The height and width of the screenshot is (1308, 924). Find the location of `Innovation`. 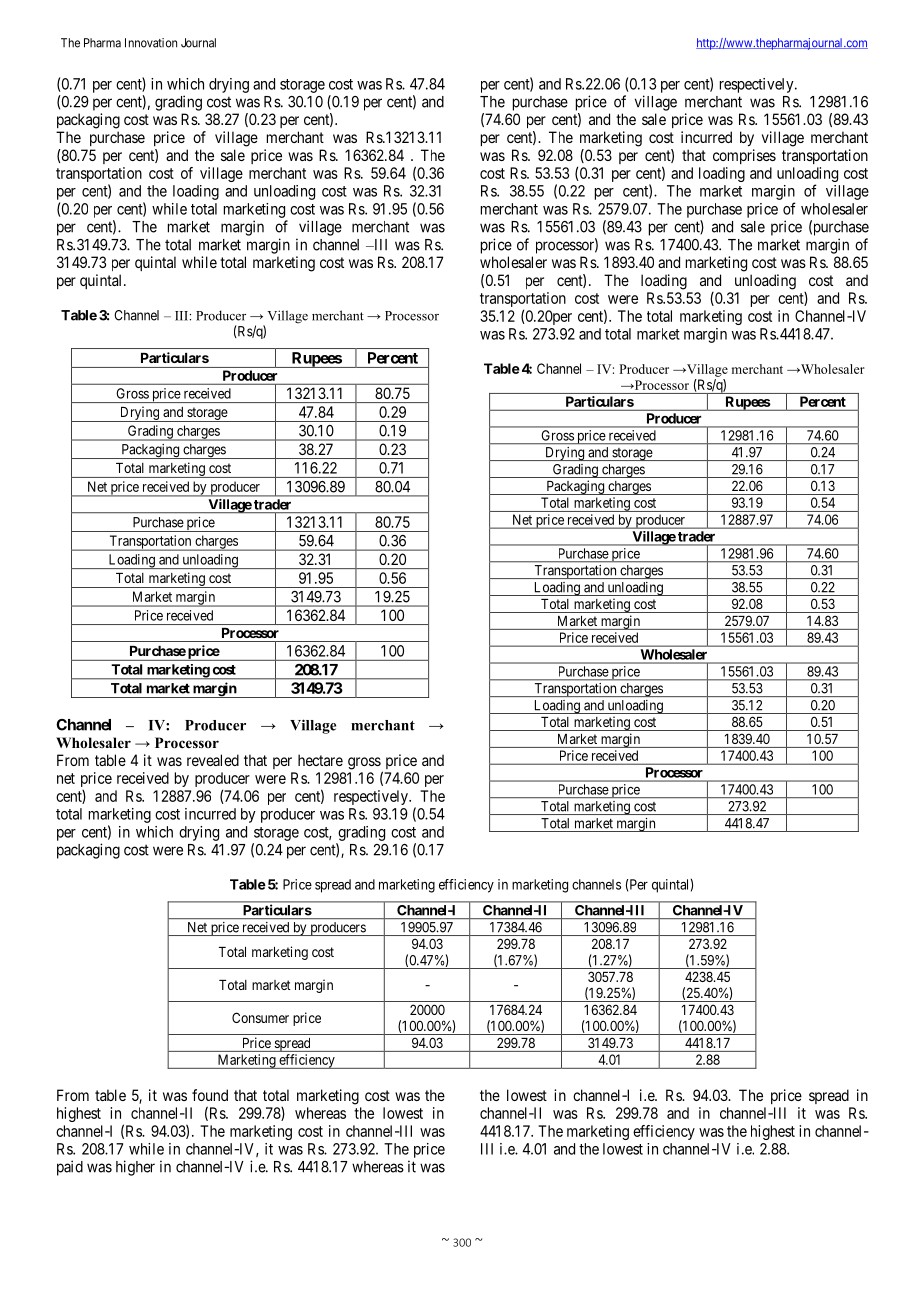

Innovation is located at coordinates (151, 43).
